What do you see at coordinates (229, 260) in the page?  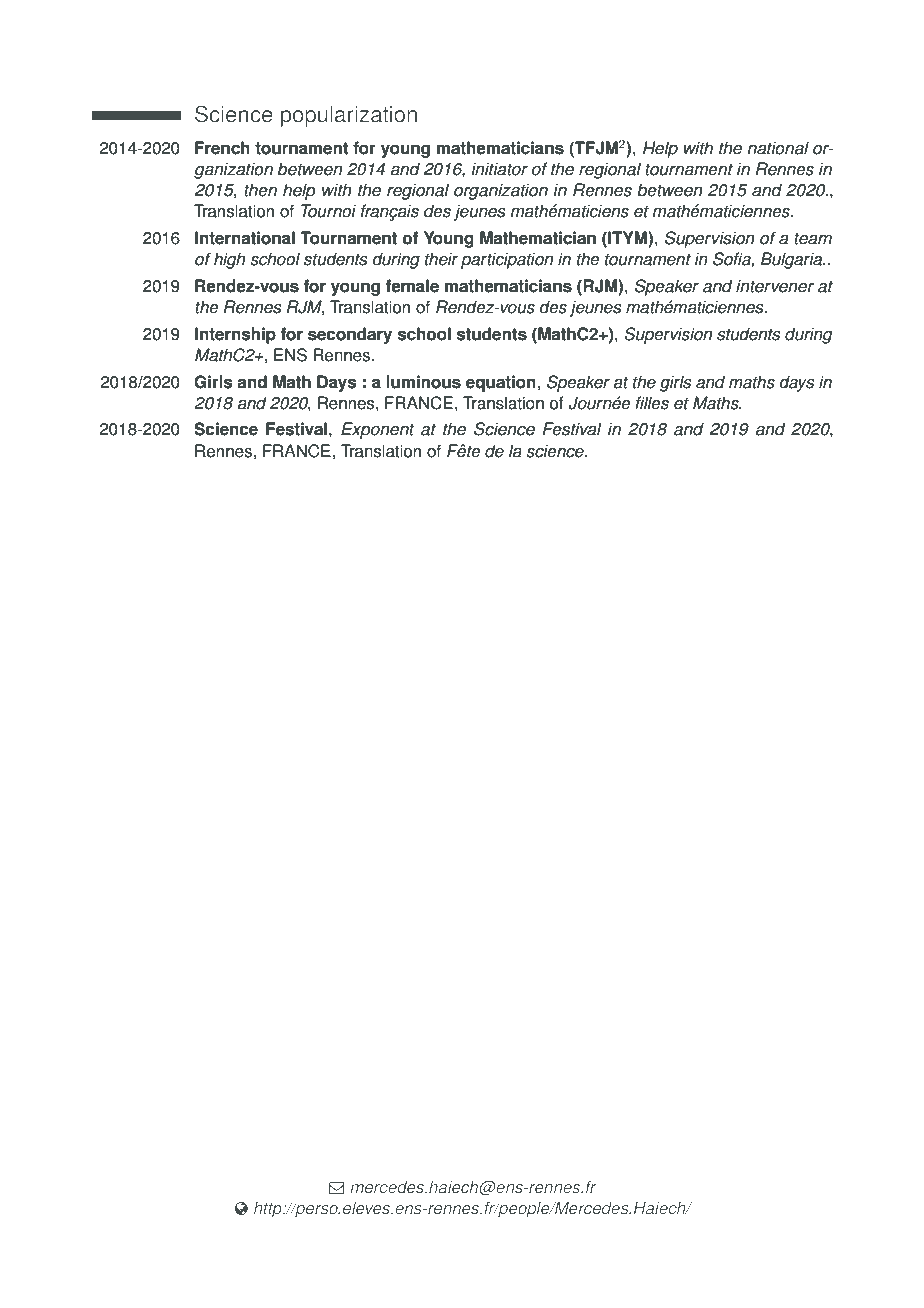 I see `high` at bounding box center [229, 260].
